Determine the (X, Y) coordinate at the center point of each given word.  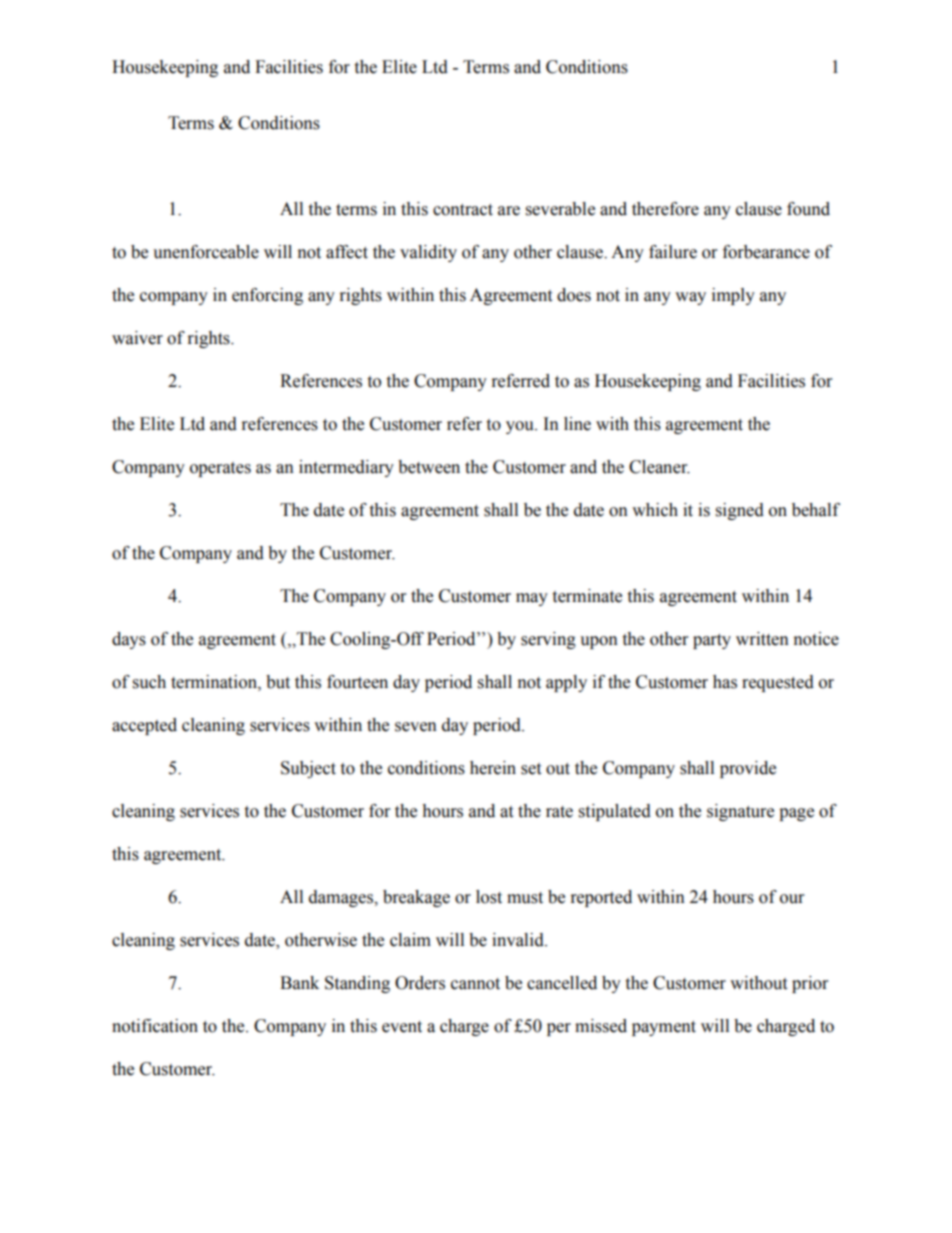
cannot (475, 984)
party (712, 641)
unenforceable (206, 252)
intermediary (346, 468)
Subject (308, 769)
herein (493, 768)
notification (155, 1026)
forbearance (766, 252)
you (521, 427)
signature (740, 812)
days (129, 640)
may (532, 599)
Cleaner (659, 467)
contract (463, 210)
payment (664, 1028)
